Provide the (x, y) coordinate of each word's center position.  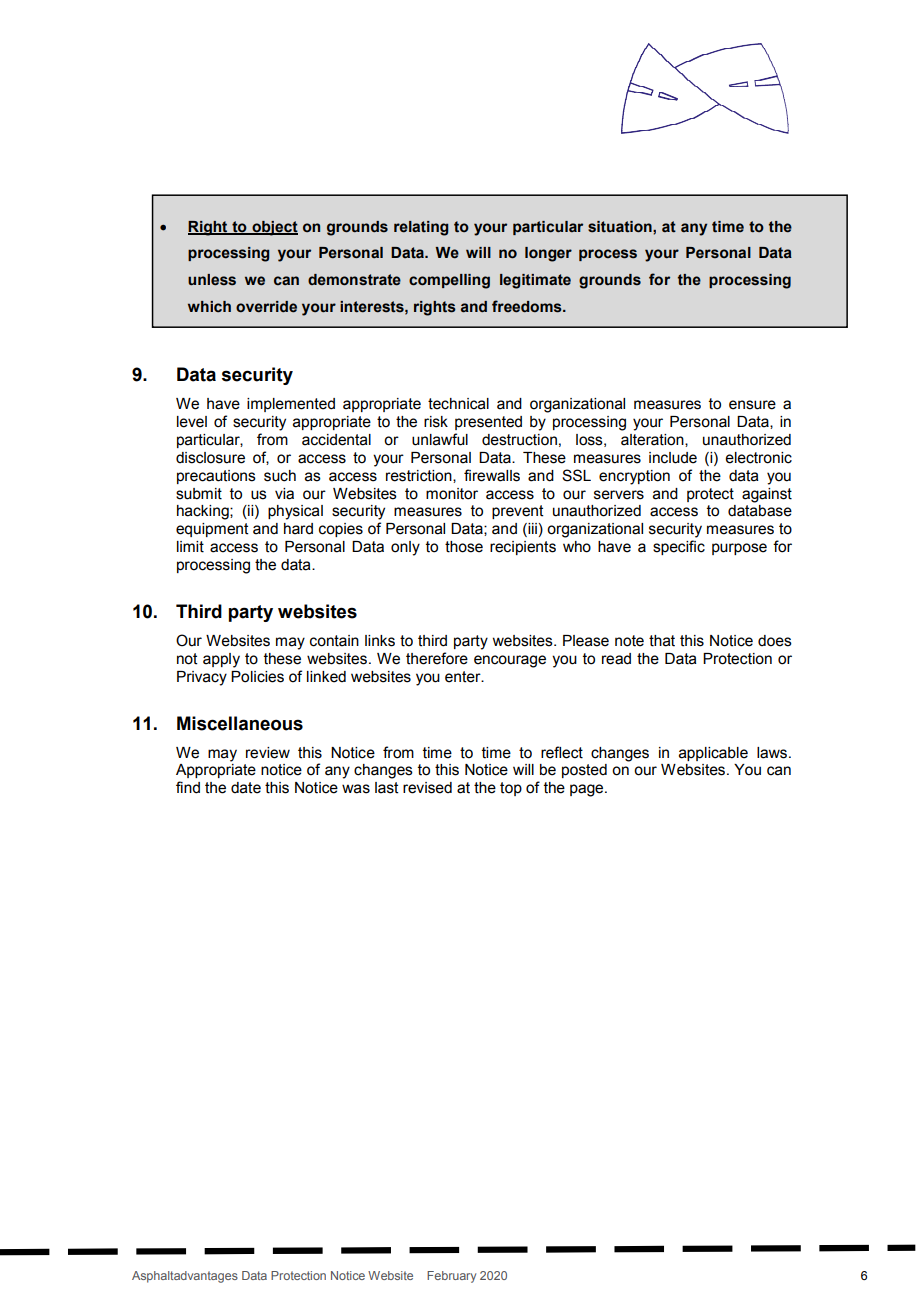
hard (298, 529)
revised (427, 788)
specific (679, 547)
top (511, 789)
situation (621, 227)
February (451, 1277)
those (464, 547)
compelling (449, 281)
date (246, 788)
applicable (713, 754)
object (274, 228)
